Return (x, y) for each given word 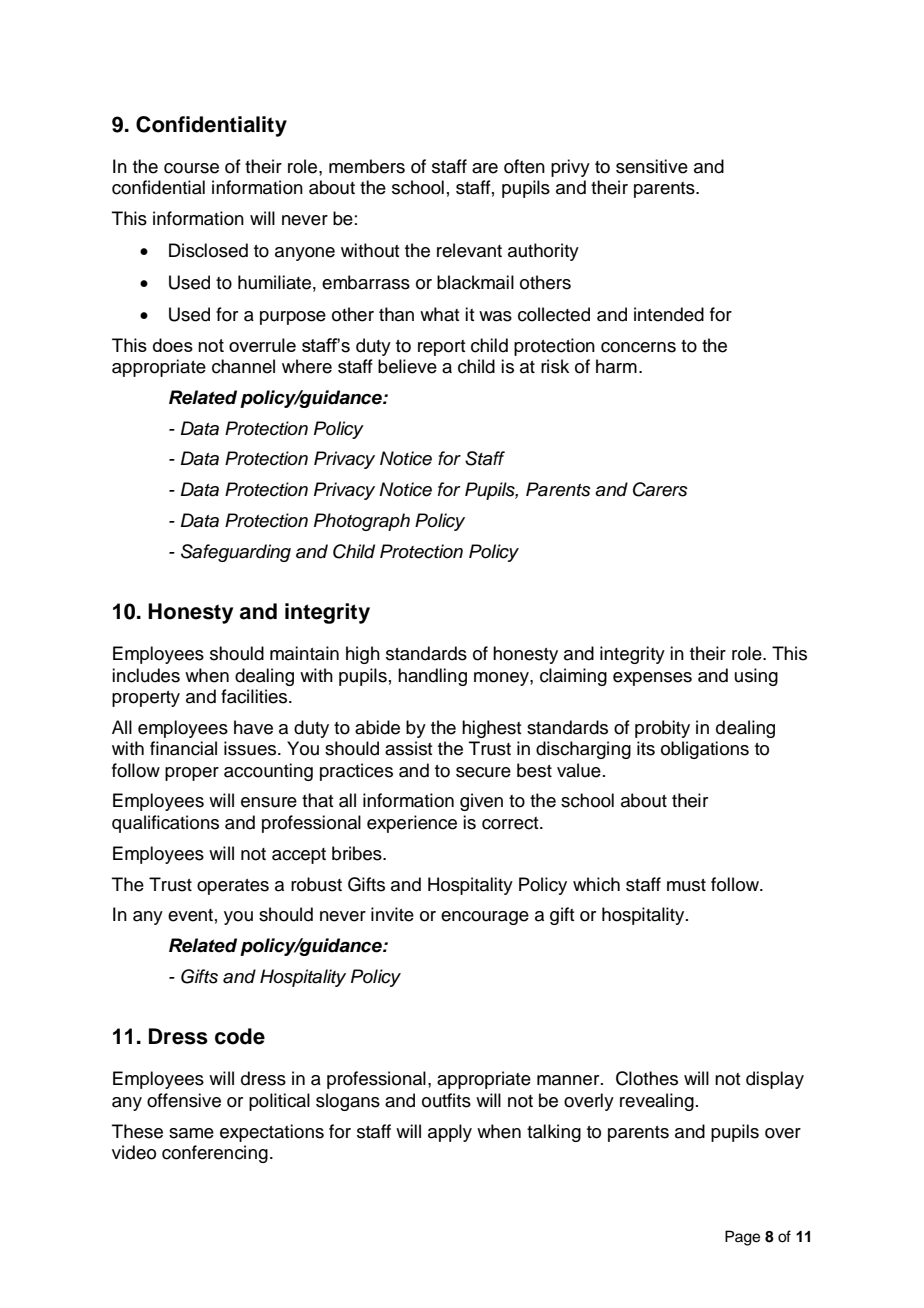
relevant (469, 250)
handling (432, 677)
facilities (255, 696)
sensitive (652, 166)
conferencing (215, 1154)
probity (662, 729)
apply (450, 1133)
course (191, 168)
